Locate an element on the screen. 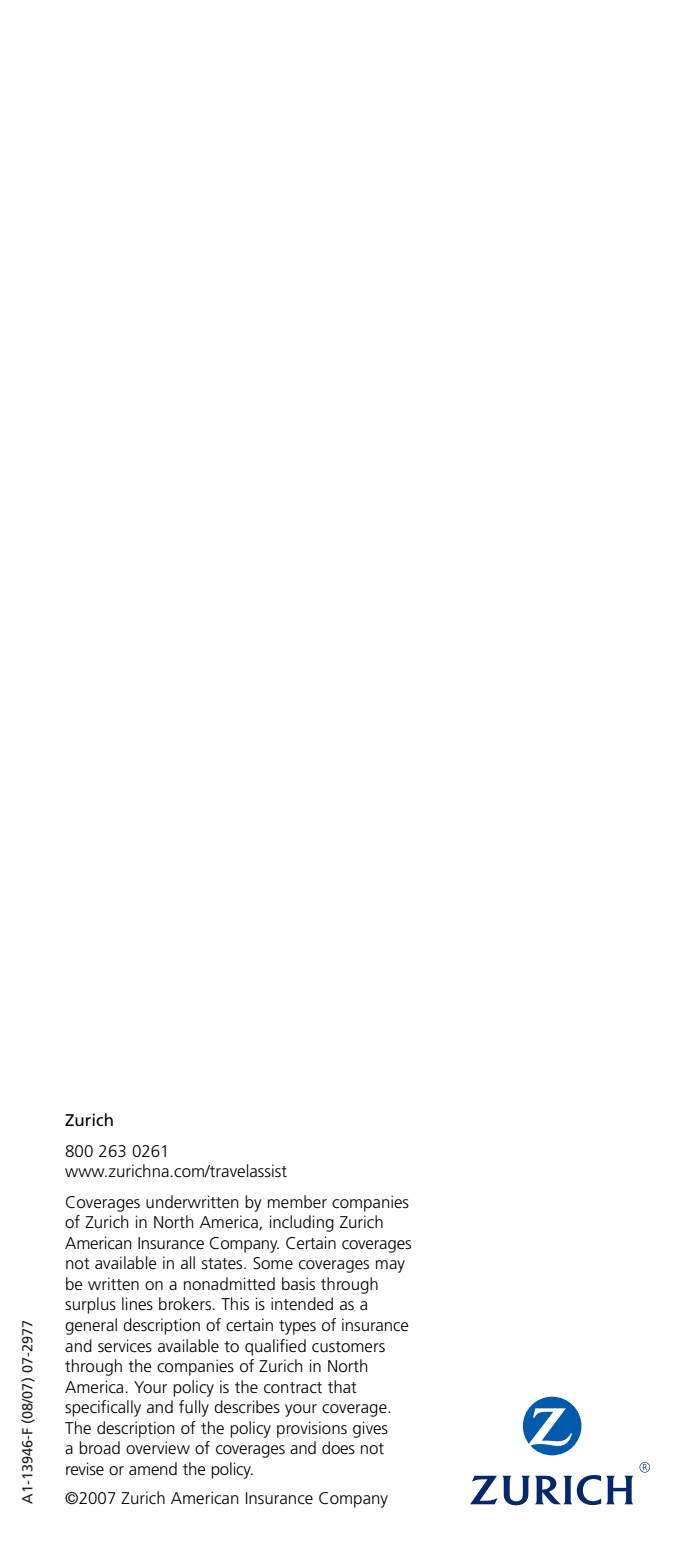 This screenshot has width=696, height=1568. services is located at coordinates (125, 1346).
